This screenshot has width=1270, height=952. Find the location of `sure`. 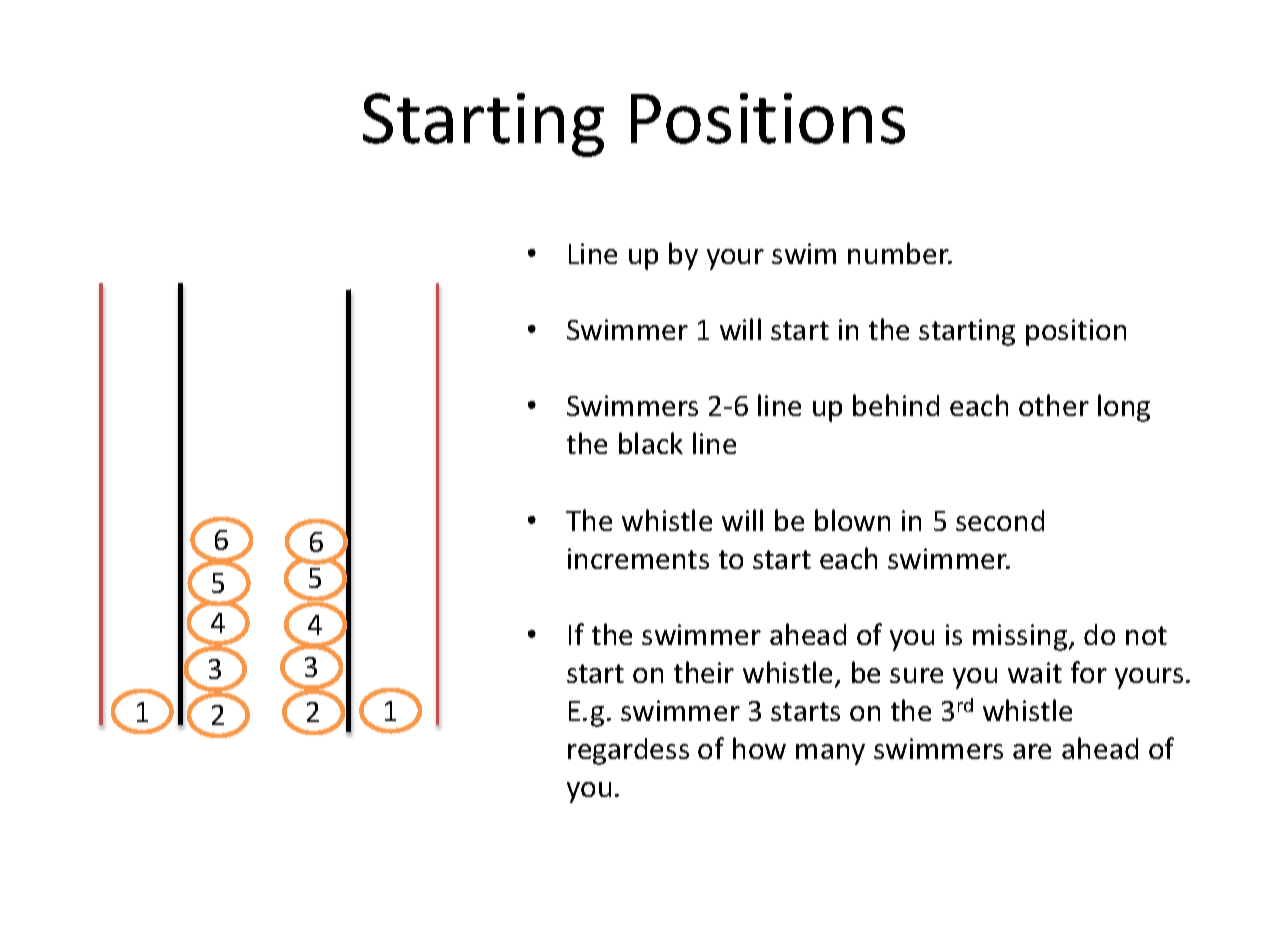

sure is located at coordinates (916, 675).
